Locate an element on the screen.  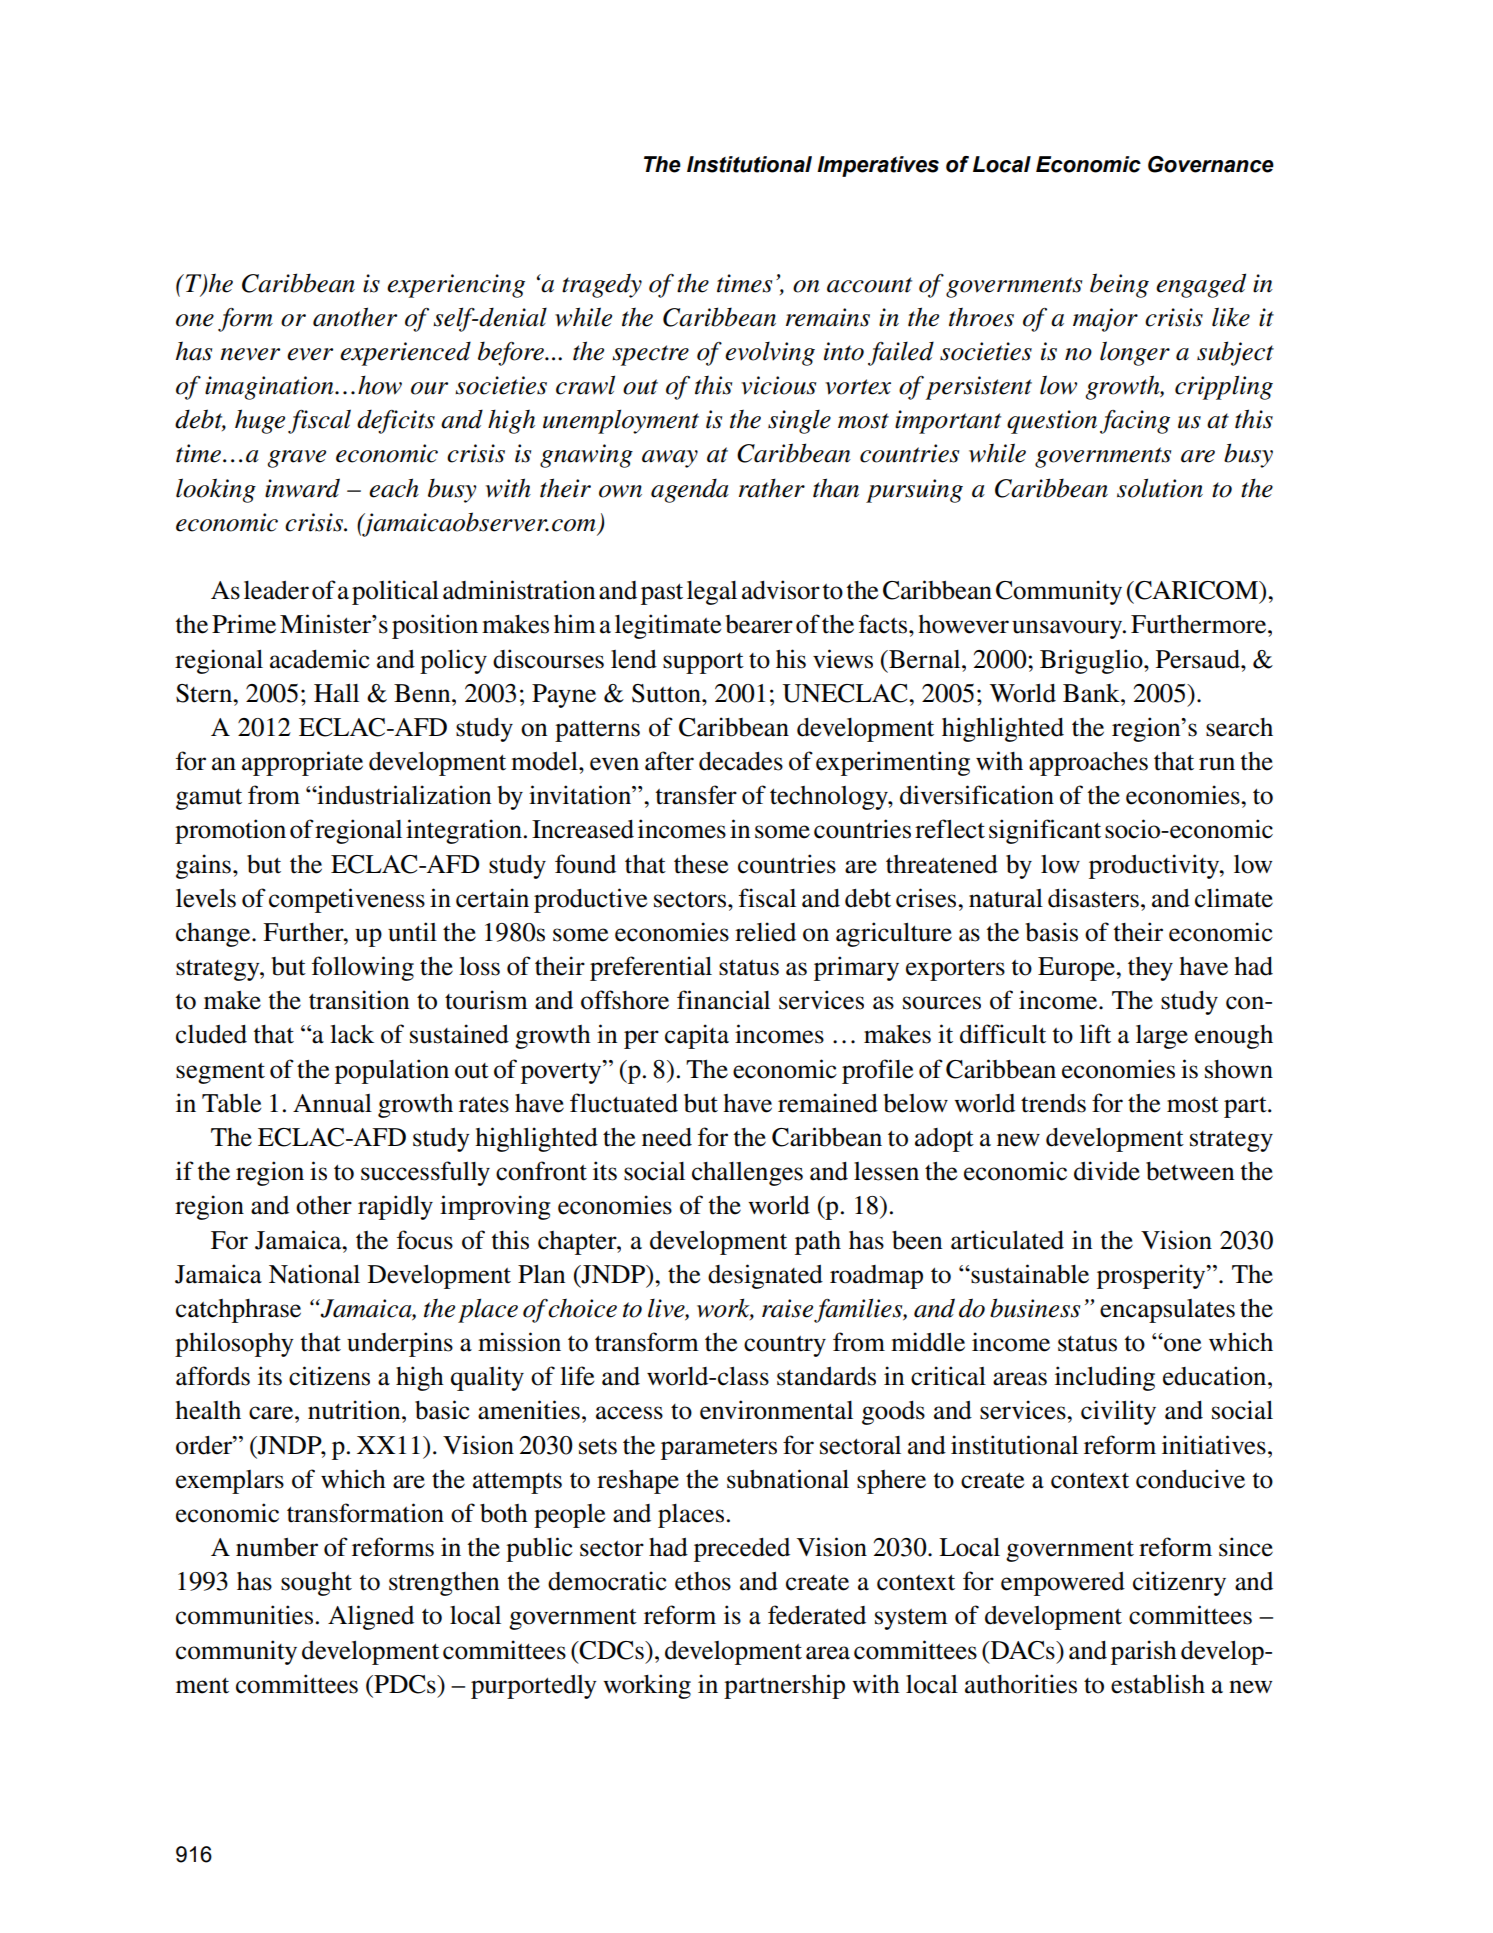
disasters is located at coordinates (1093, 898).
